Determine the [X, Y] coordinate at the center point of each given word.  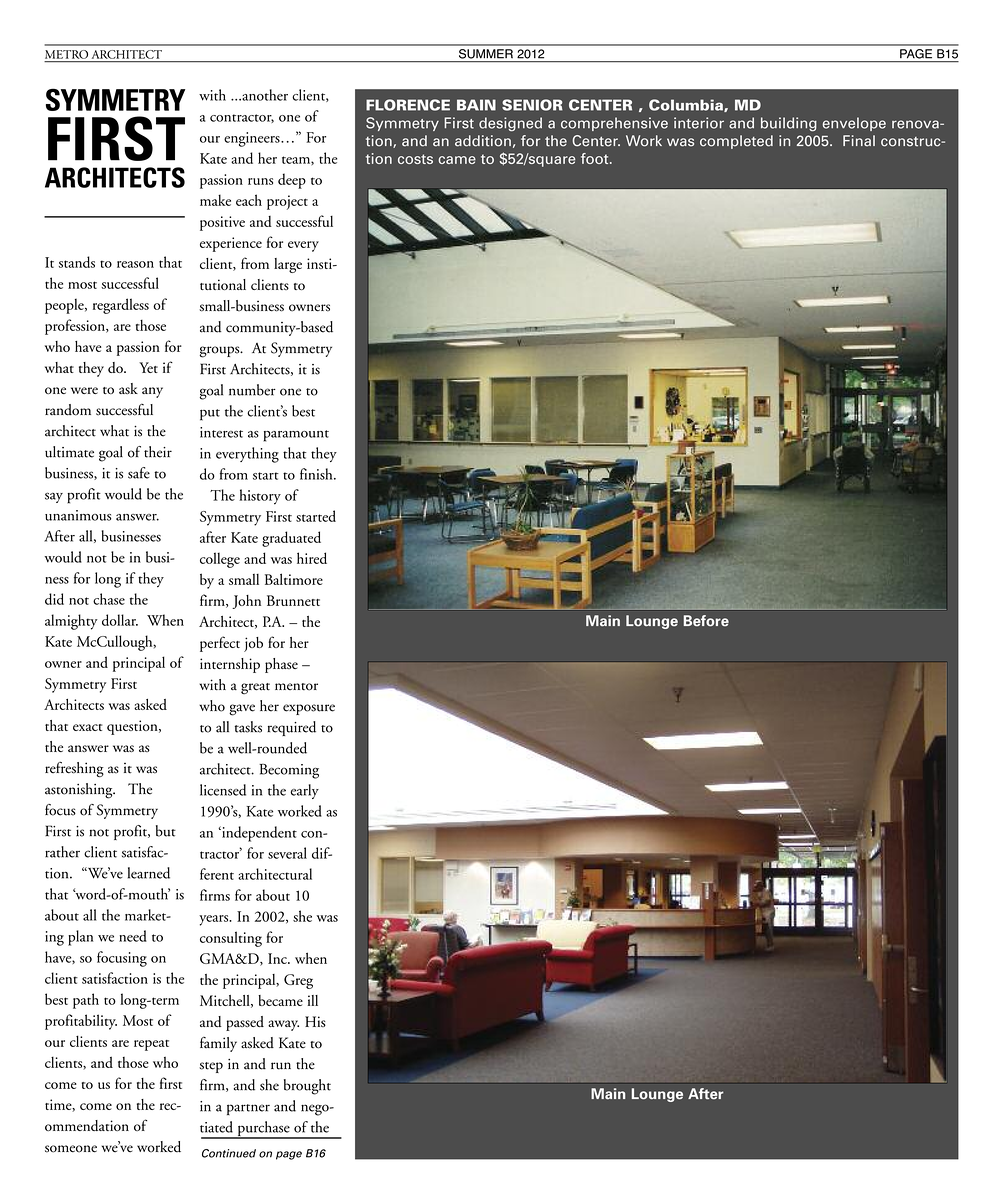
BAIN [476, 105]
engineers [253, 139]
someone [71, 1149]
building [789, 124]
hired [312, 558]
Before [706, 620]
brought [307, 1087]
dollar [120, 620]
